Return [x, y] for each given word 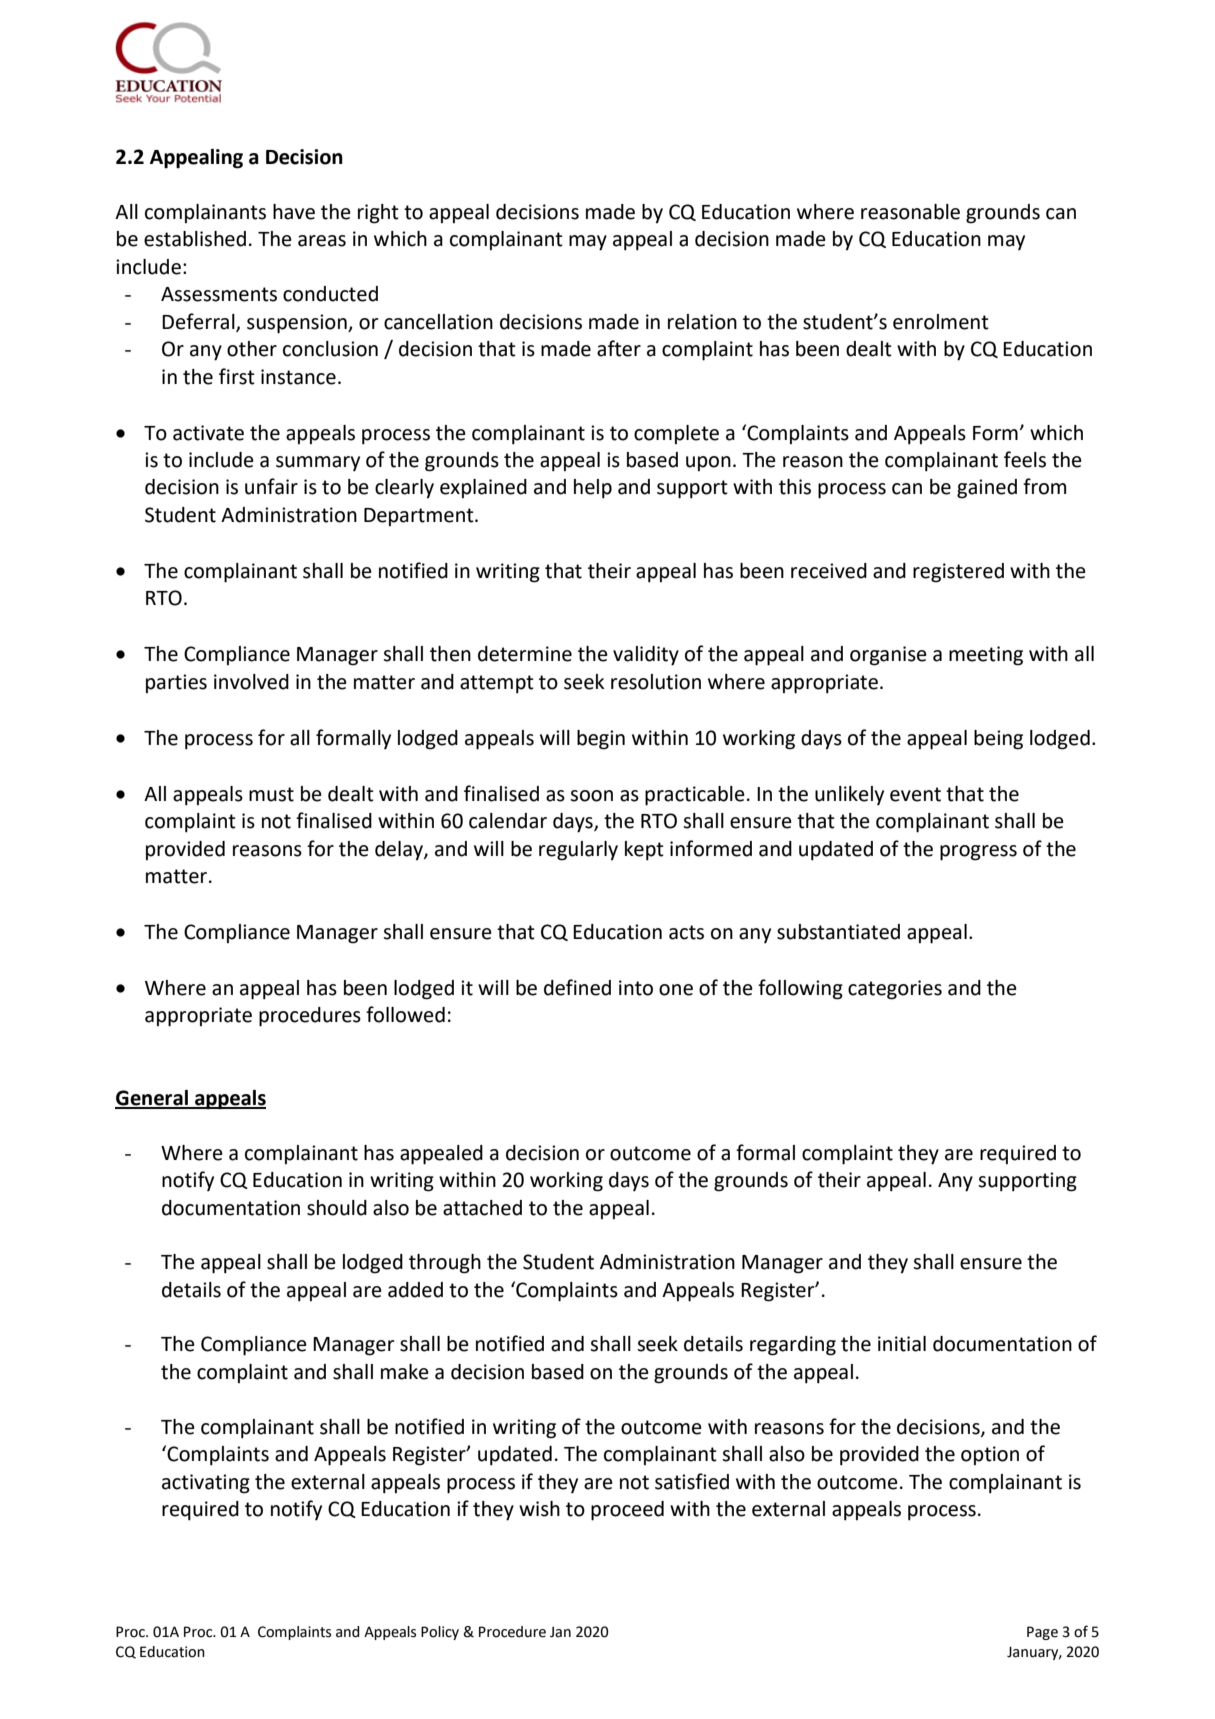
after [619, 348]
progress [978, 853]
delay [400, 851]
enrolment [941, 322]
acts [686, 932]
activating [206, 1484]
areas [322, 241]
